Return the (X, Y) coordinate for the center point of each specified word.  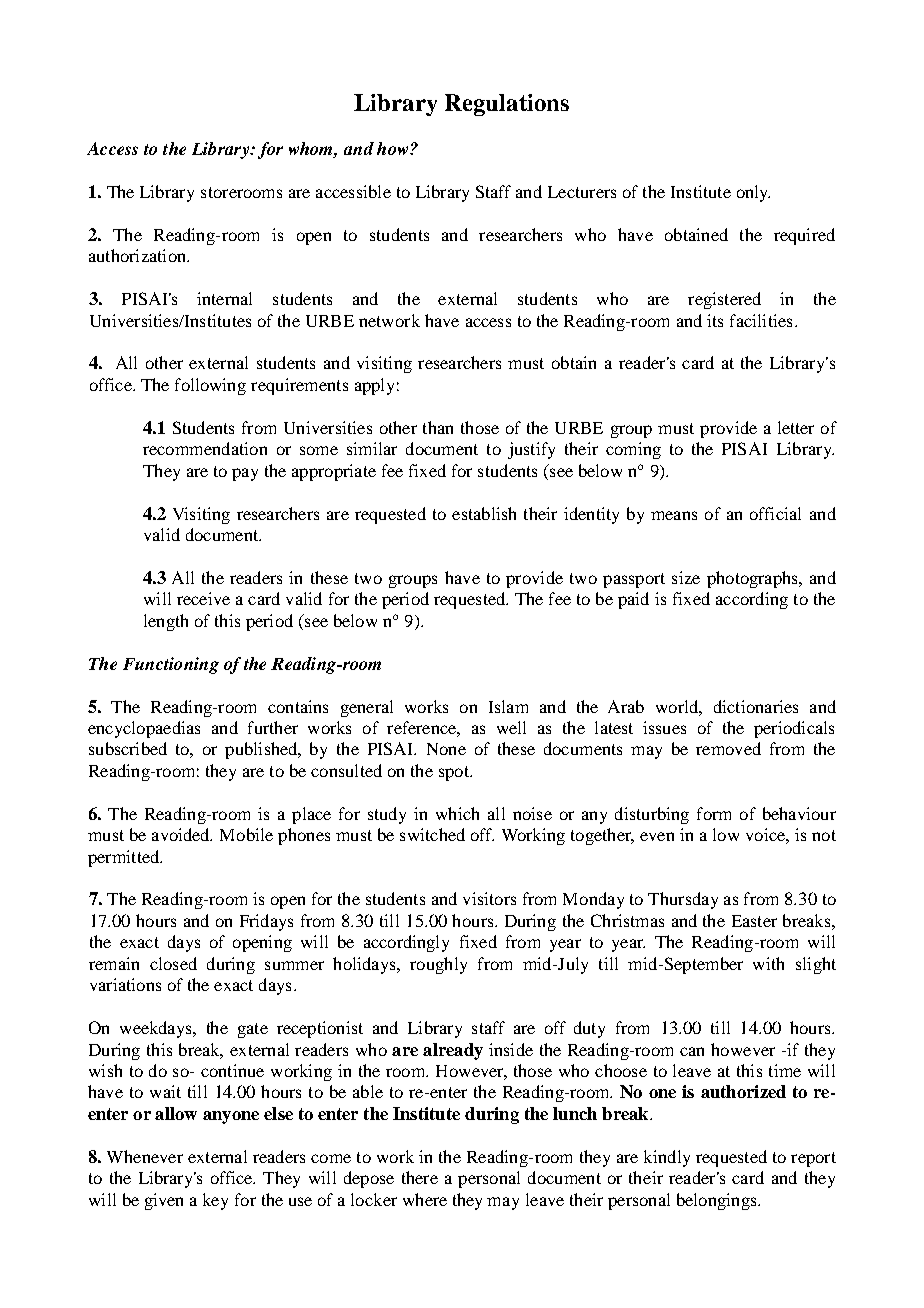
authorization (138, 255)
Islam (508, 706)
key (215, 1201)
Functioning (171, 665)
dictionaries (756, 706)
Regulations (507, 105)
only (753, 193)
